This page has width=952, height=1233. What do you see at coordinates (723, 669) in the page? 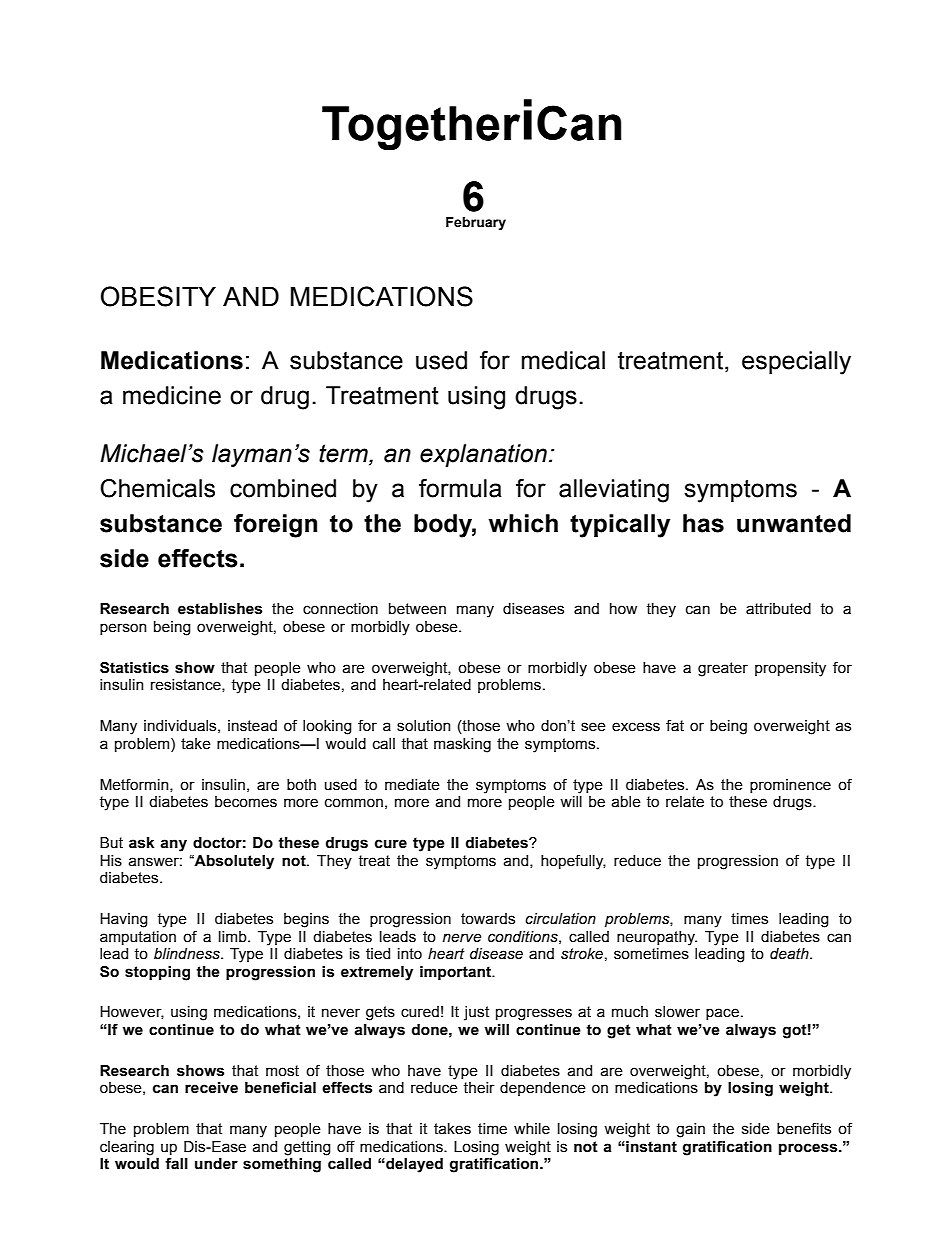
I see `greater` at bounding box center [723, 669].
